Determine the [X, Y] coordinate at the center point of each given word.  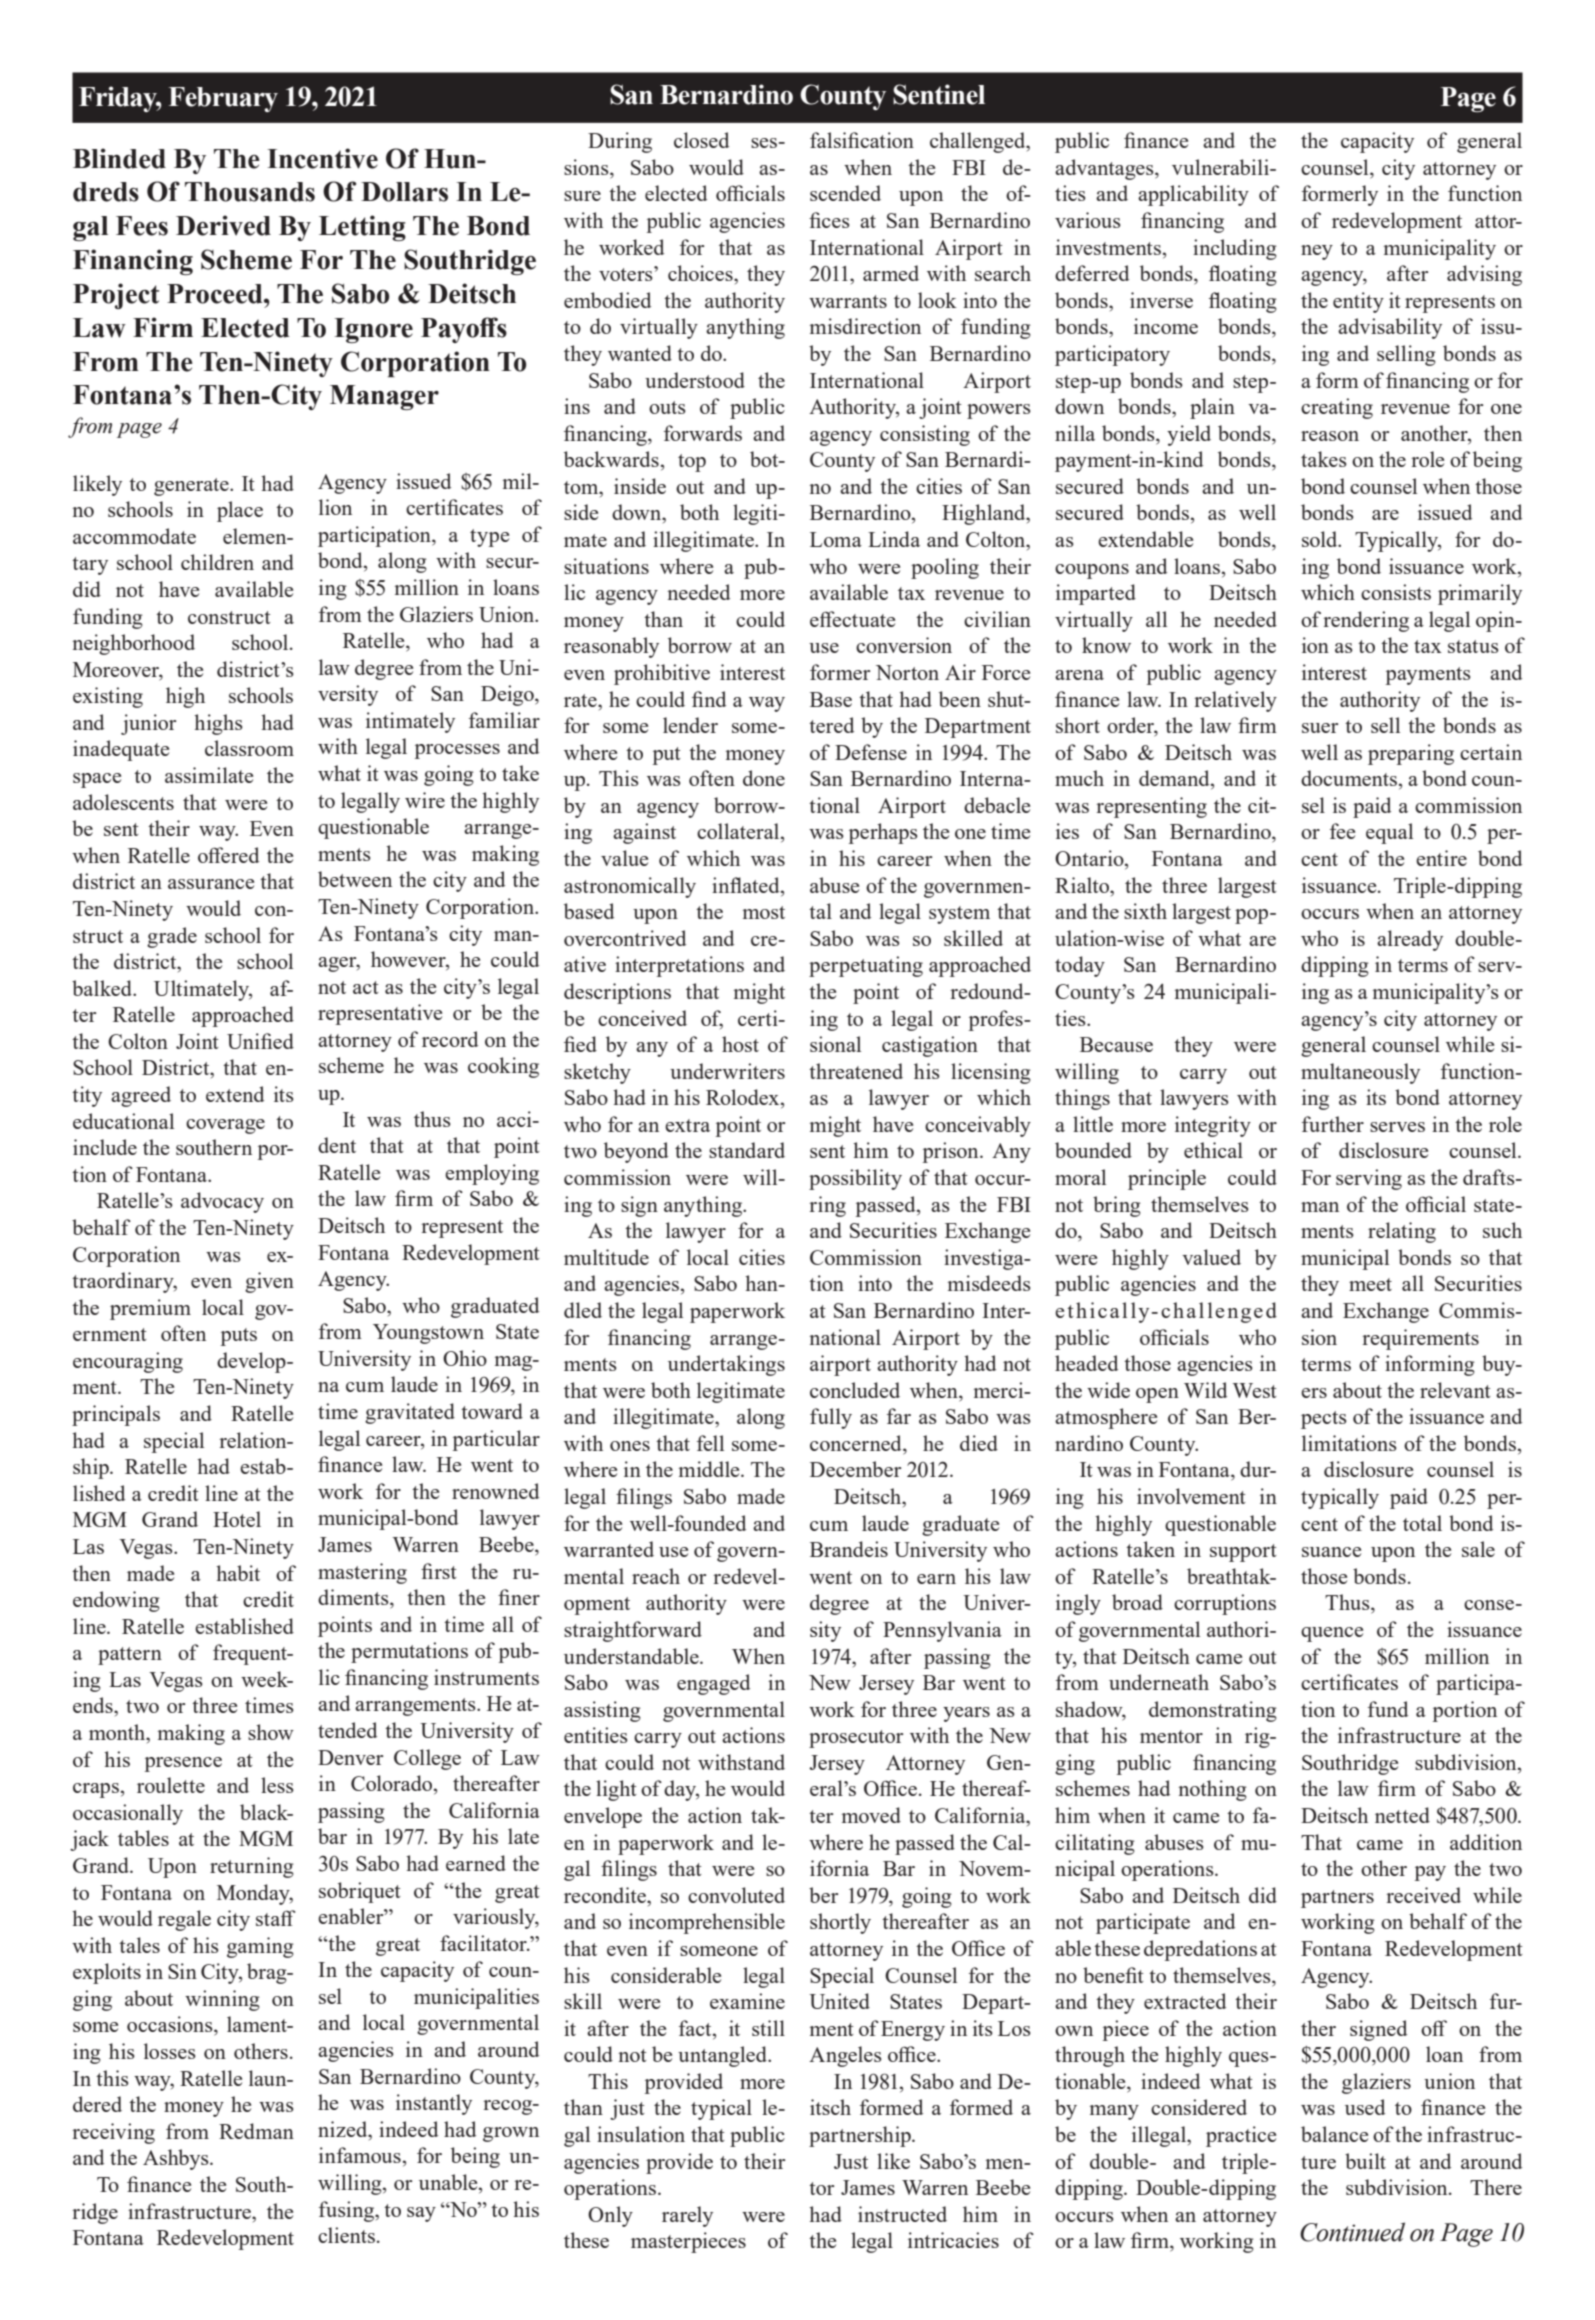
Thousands [250, 192]
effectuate [852, 619]
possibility [855, 1179]
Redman [256, 2131]
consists [1396, 592]
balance [1334, 2134]
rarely [687, 2216]
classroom [249, 748]
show [271, 1732]
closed [701, 140]
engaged [713, 1684]
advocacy [222, 1202]
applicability [1193, 195]
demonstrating [1213, 1711]
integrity [1213, 1126]
